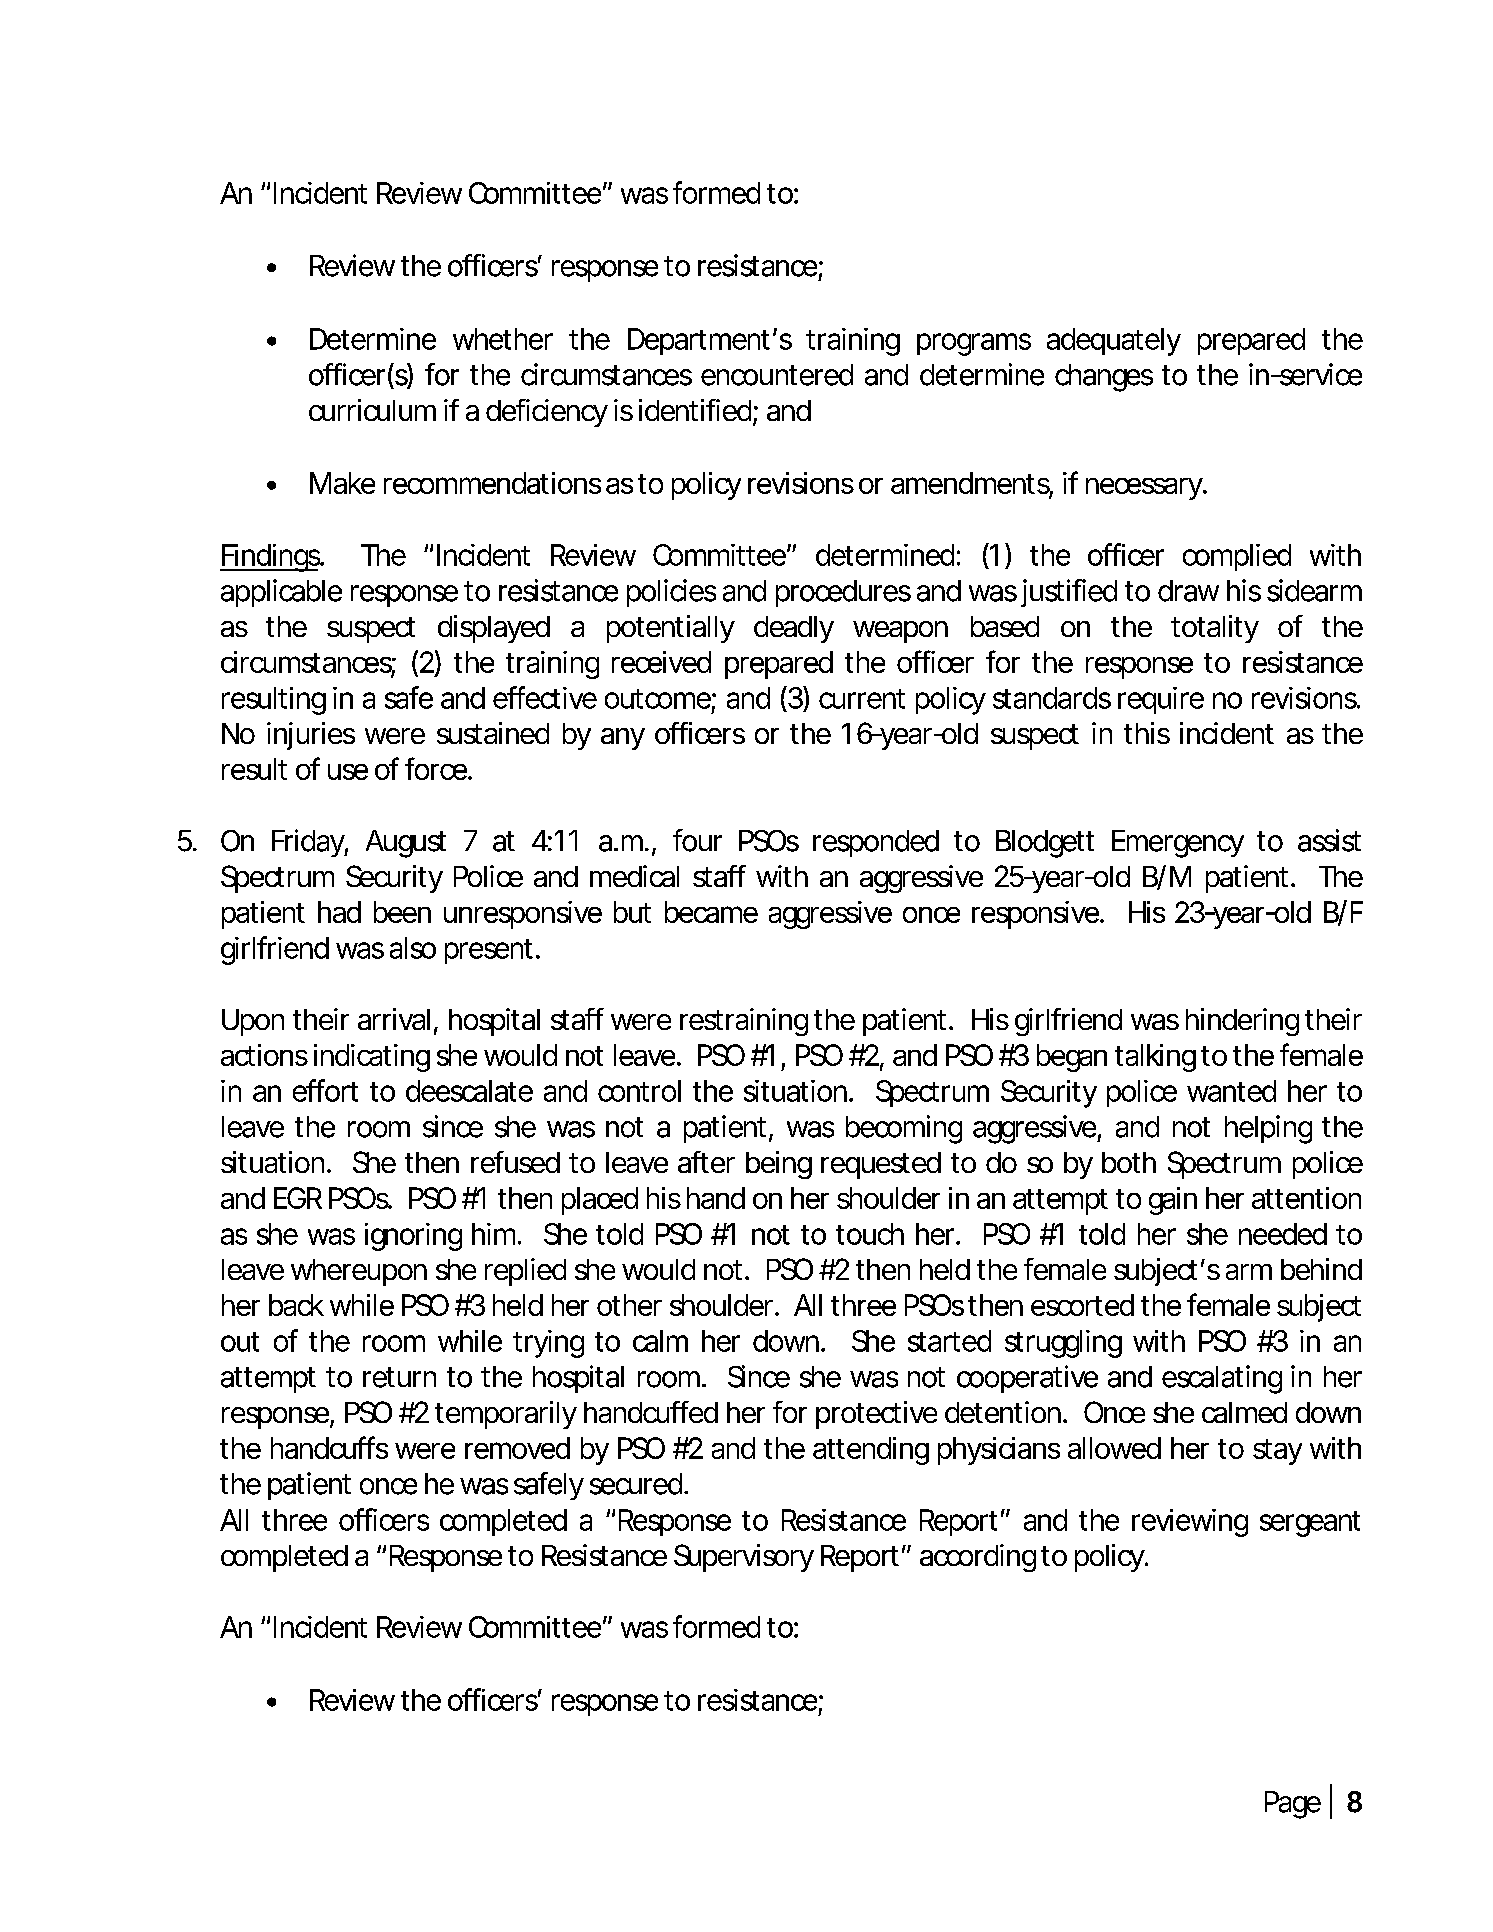 This screenshot has height=1932, width=1493. I want to click on current, so click(862, 699).
